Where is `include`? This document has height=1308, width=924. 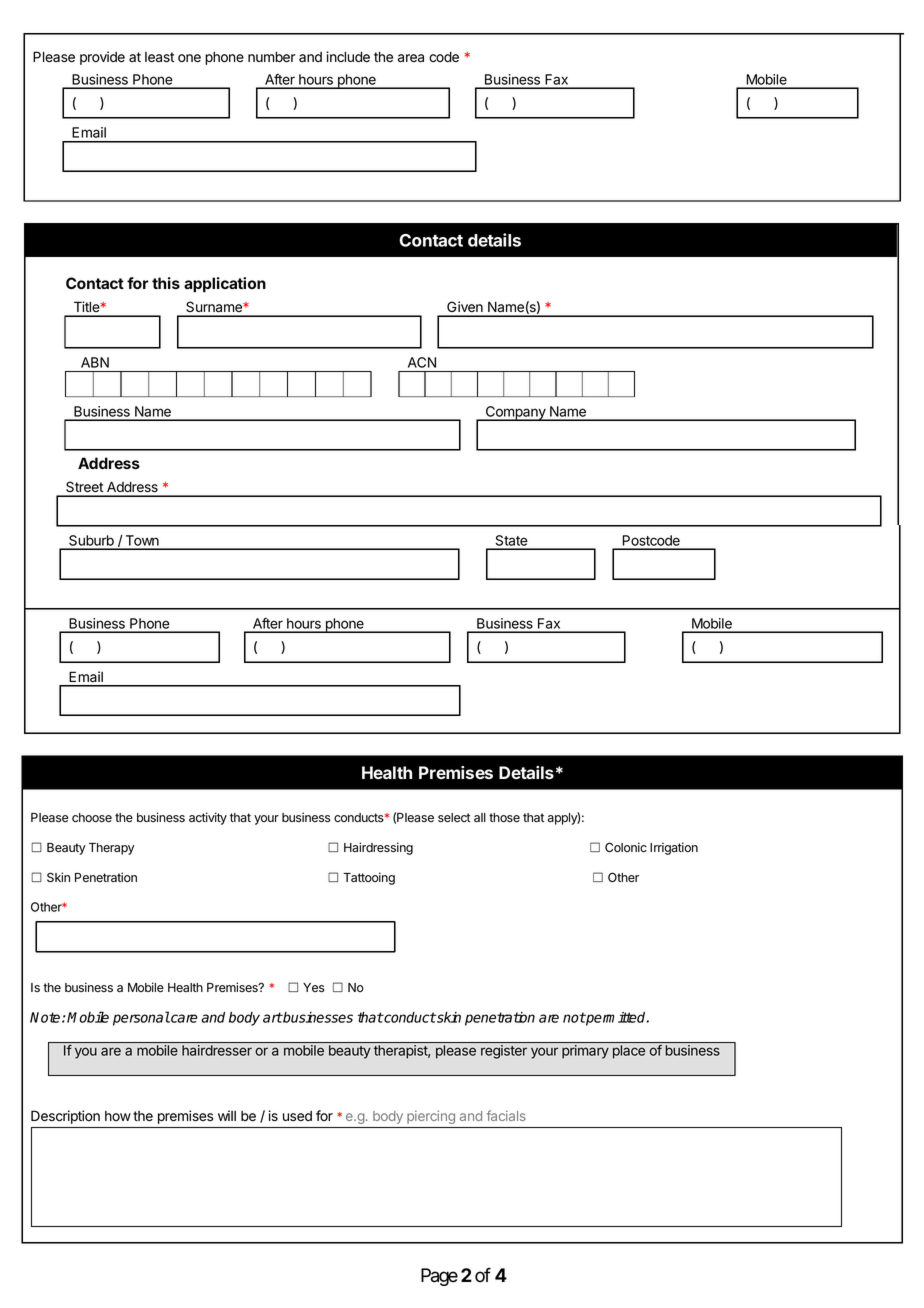
include is located at coordinates (348, 57).
